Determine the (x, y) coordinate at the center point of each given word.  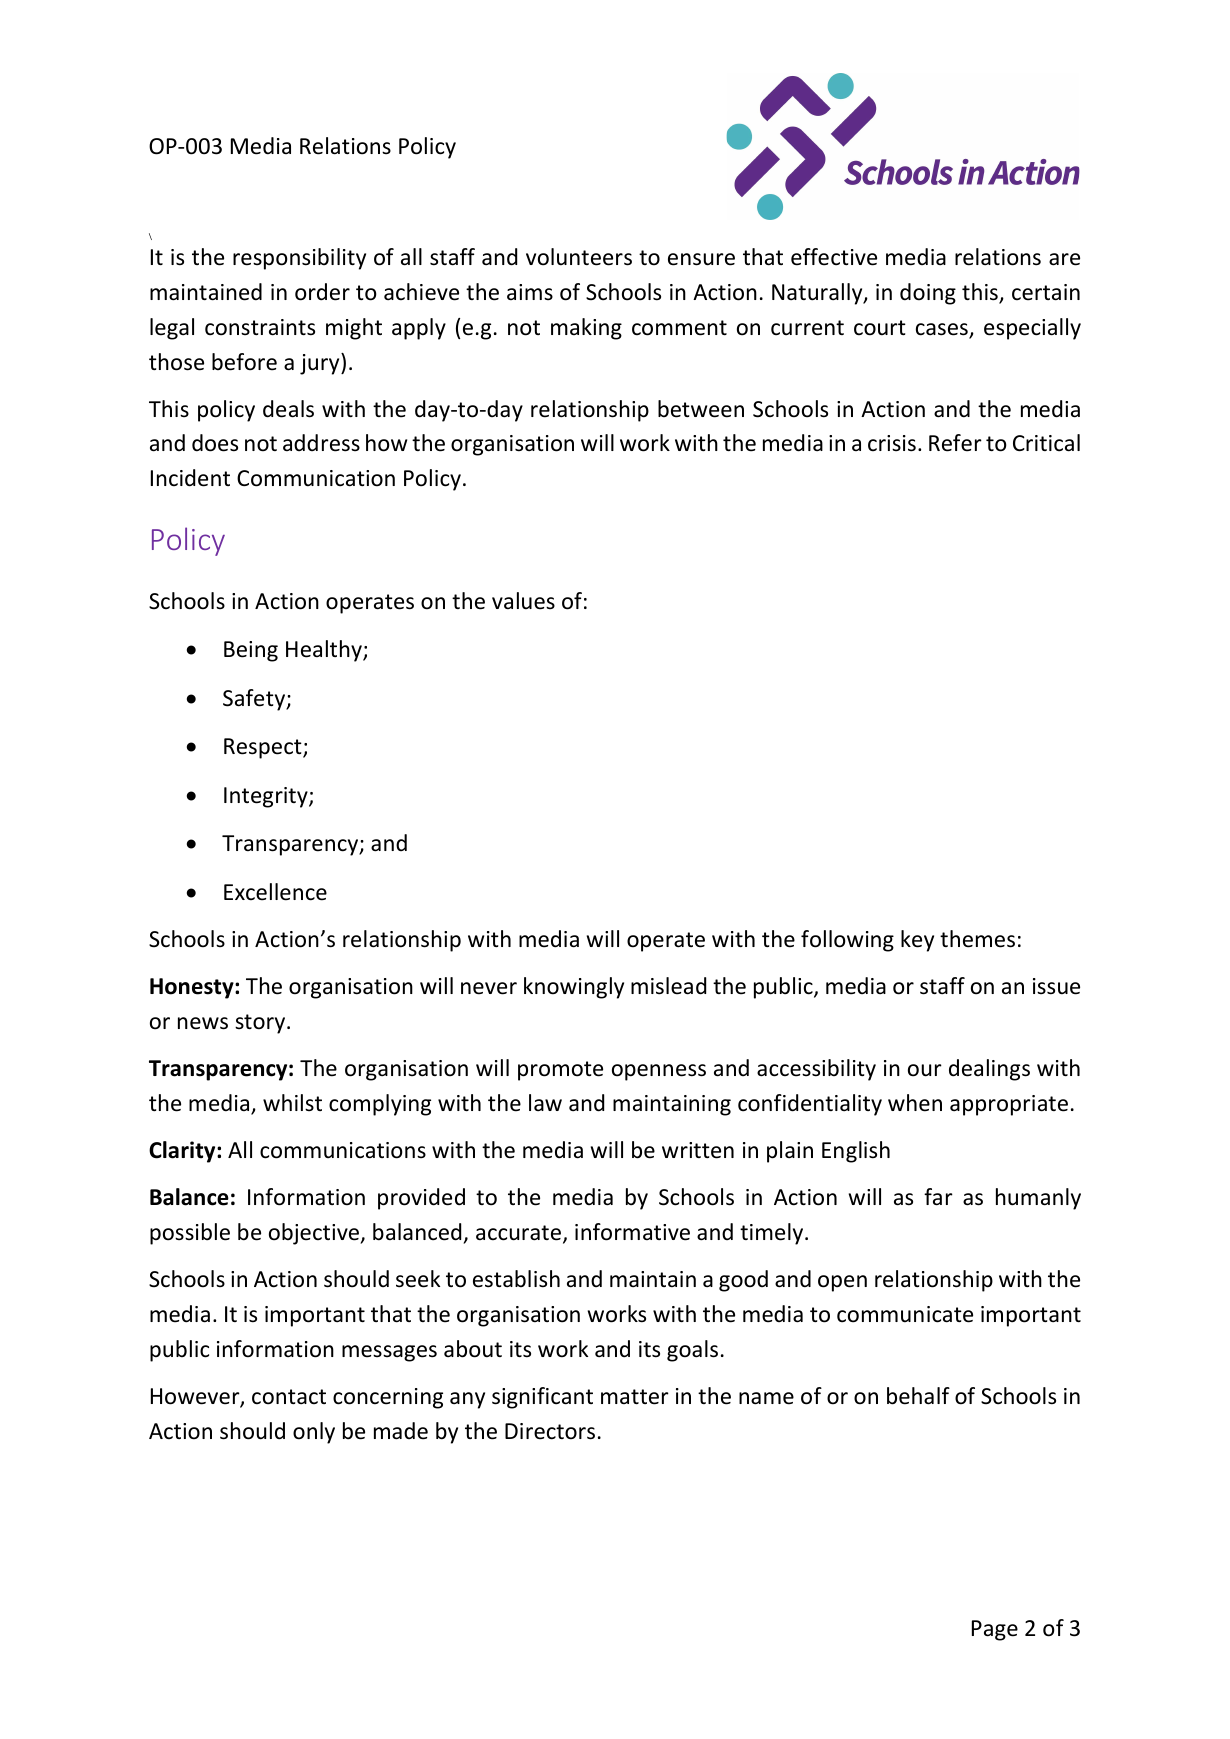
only (314, 1433)
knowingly (574, 988)
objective (315, 1234)
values (523, 601)
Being (251, 651)
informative (632, 1232)
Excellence (275, 892)
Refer (955, 443)
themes (977, 939)
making (586, 329)
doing (928, 294)
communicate (905, 1314)
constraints (260, 327)
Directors (550, 1431)
